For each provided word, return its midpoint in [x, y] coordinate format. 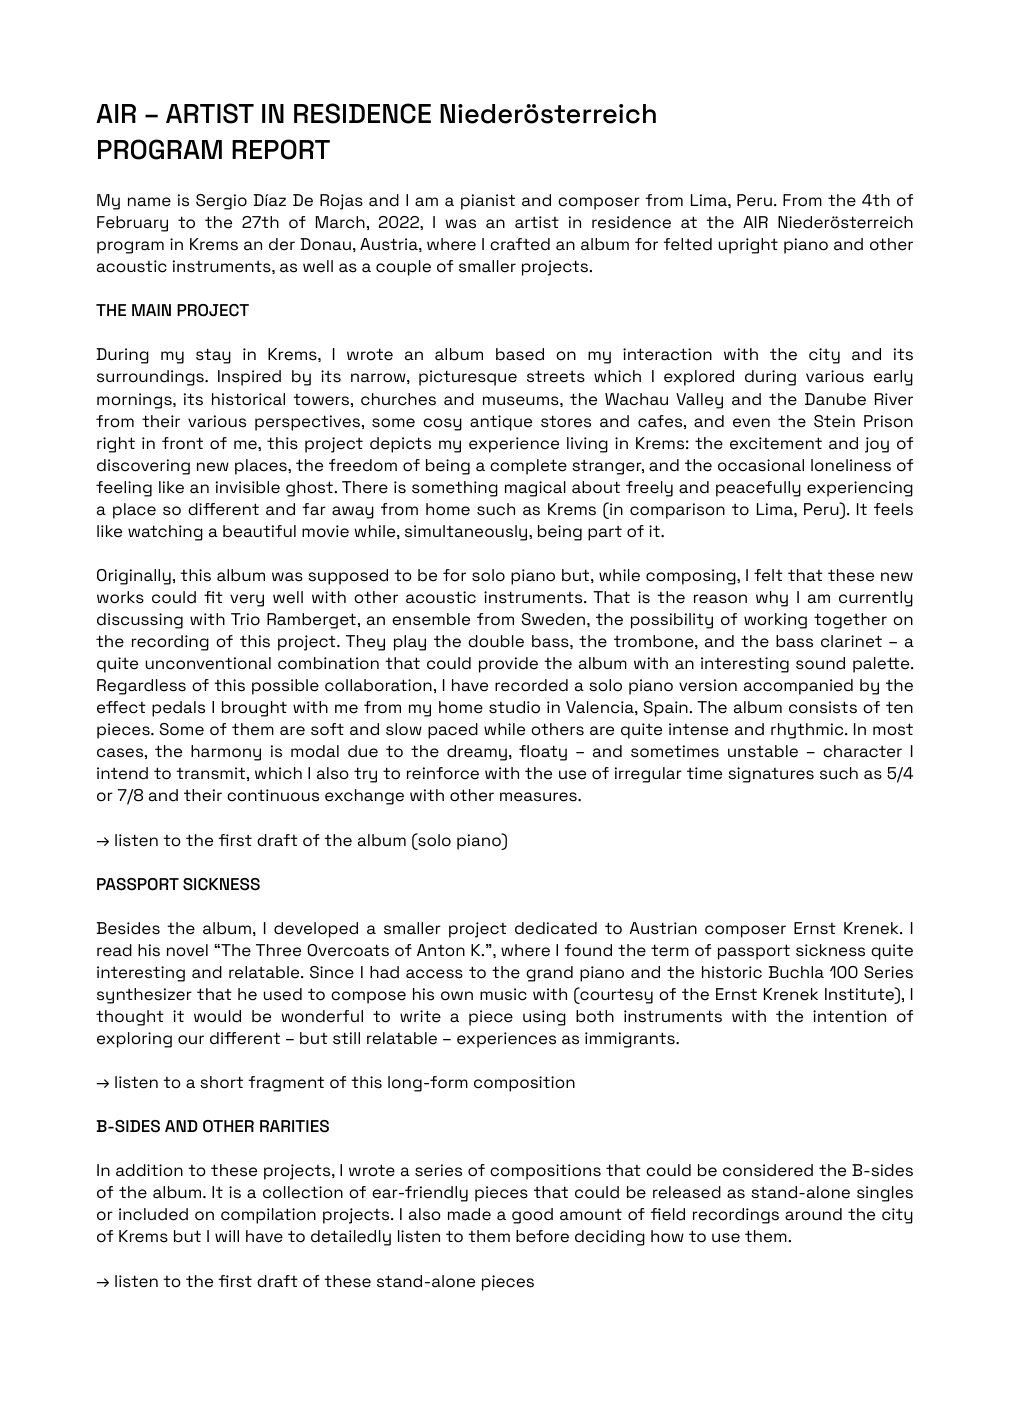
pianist [488, 202]
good [532, 1216]
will [227, 1236]
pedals [178, 709]
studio [514, 707]
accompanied [798, 687]
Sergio [221, 202]
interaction [667, 354]
